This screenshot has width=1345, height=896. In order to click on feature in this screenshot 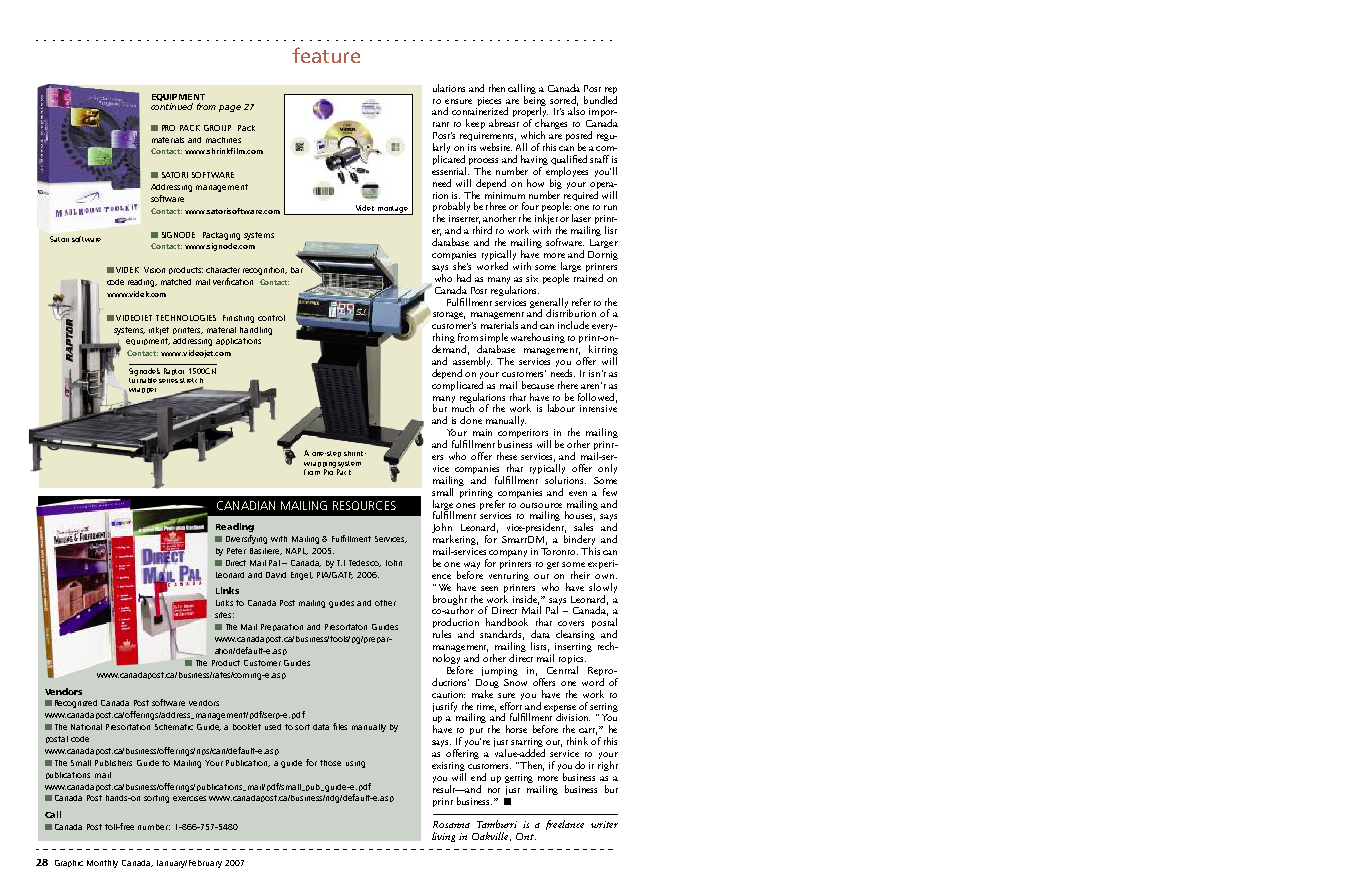, I will do `click(326, 55)`.
